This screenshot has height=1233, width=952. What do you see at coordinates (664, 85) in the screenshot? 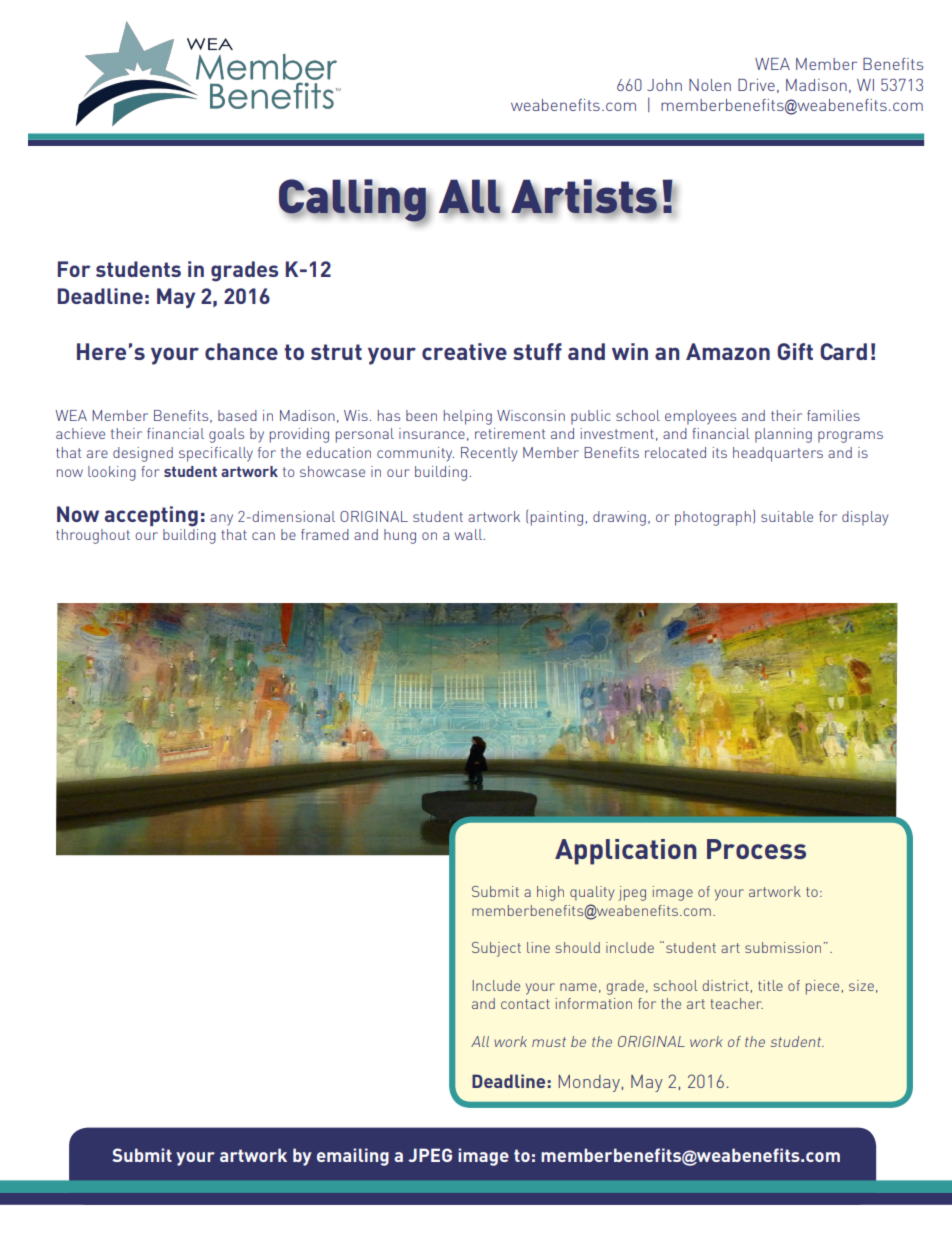
I see `John` at bounding box center [664, 85].
